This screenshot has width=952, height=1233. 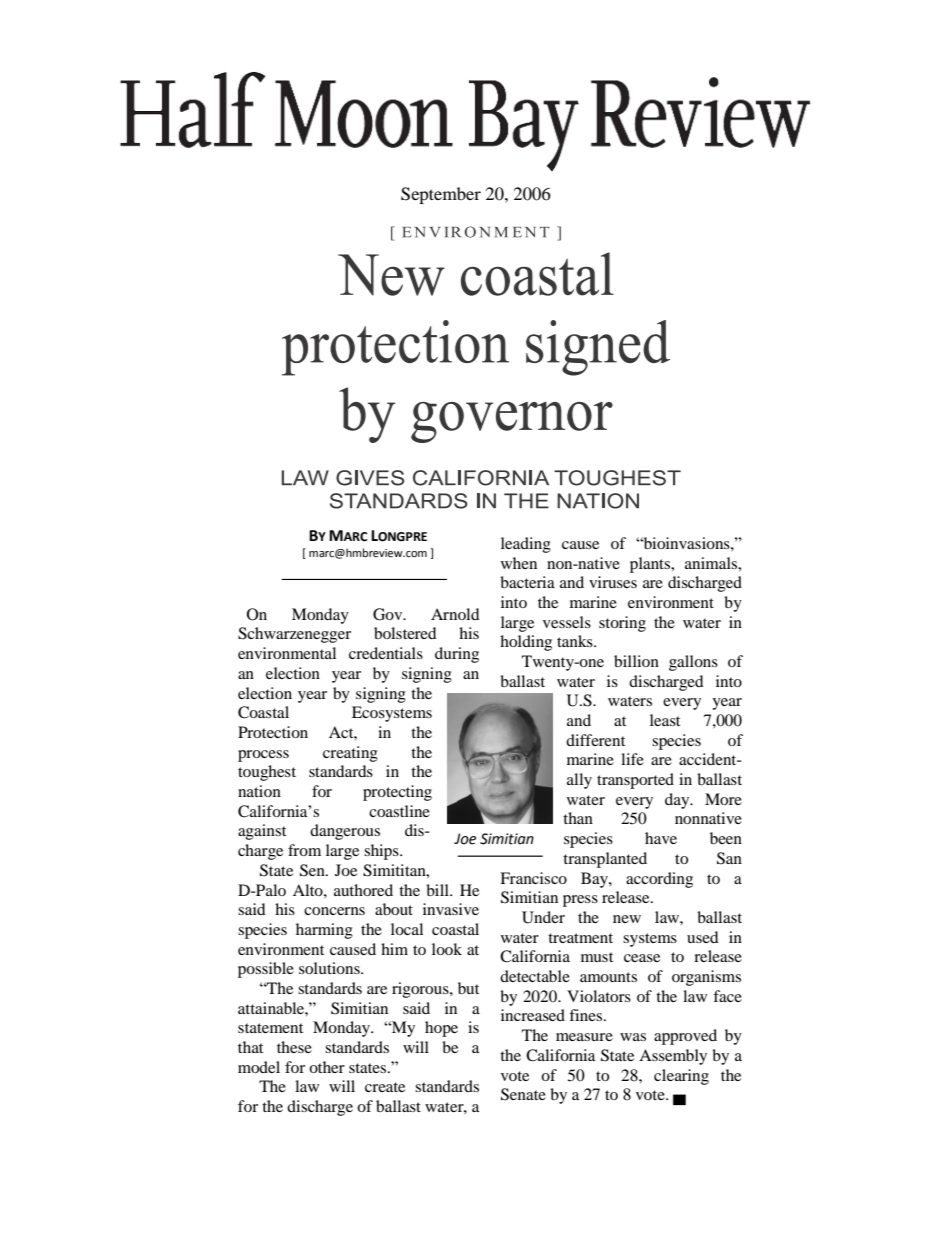 I want to click on other, so click(x=327, y=1067).
